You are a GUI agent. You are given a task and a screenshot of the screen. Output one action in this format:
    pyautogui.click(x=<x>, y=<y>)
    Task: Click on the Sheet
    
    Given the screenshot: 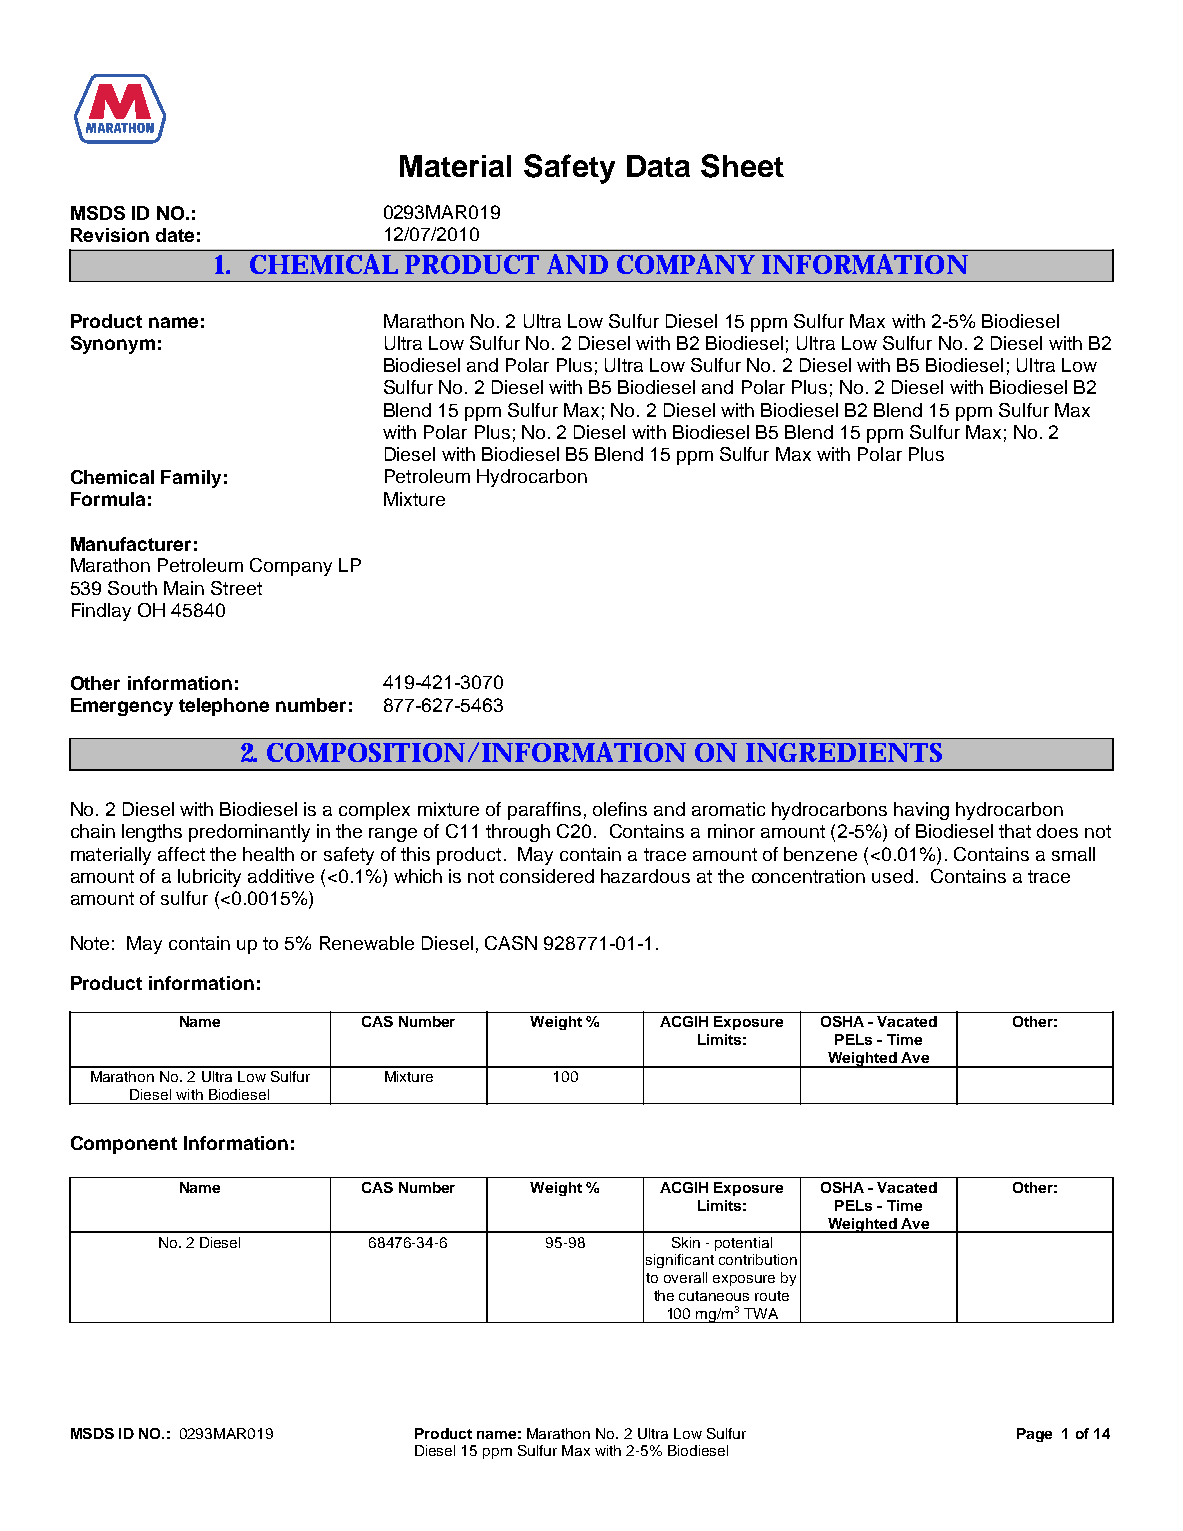 What is the action you would take?
    pyautogui.click(x=742, y=166)
